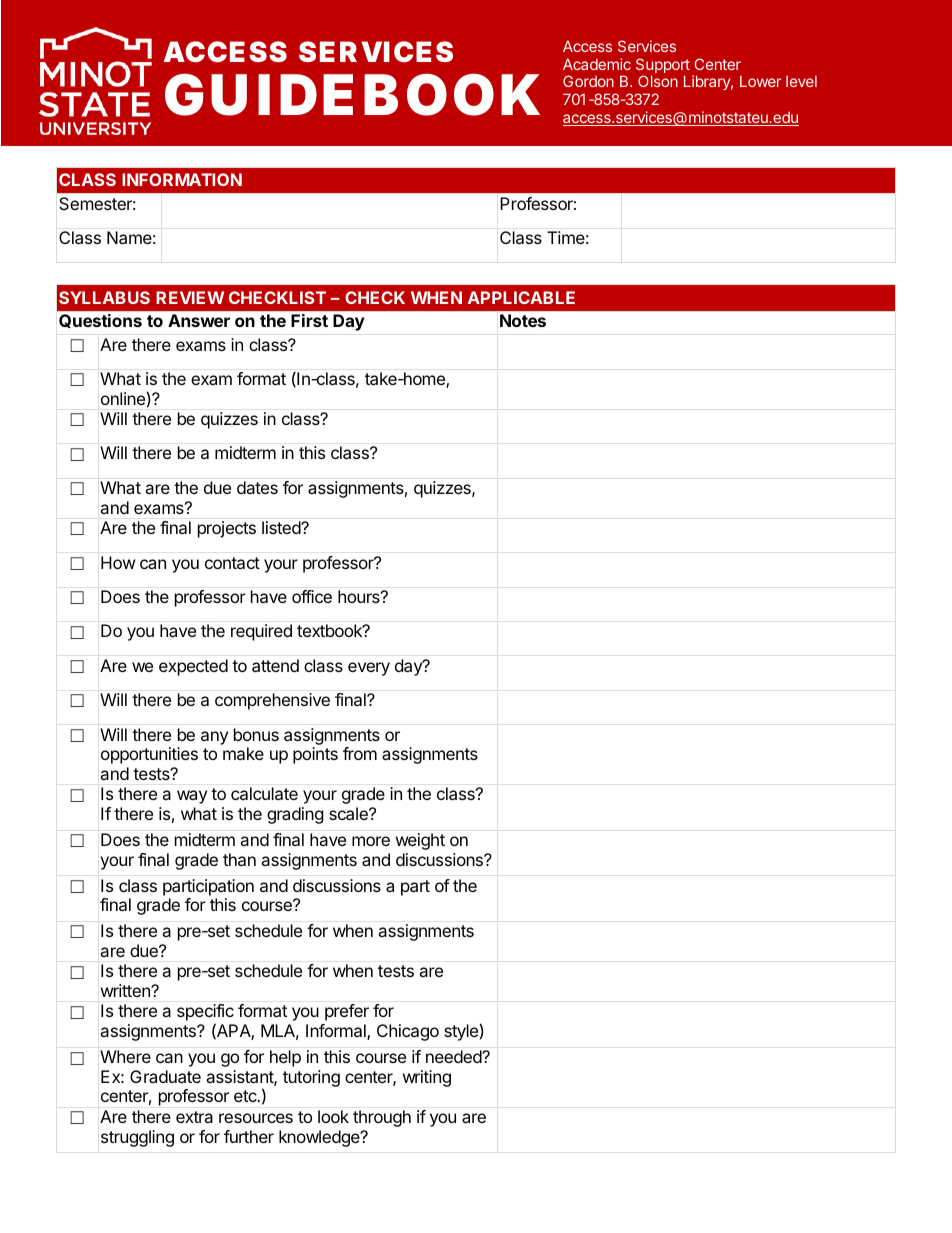 Image resolution: width=952 pixels, height=1233 pixels. Describe the element at coordinates (194, 1117) in the screenshot. I see `extra` at that location.
